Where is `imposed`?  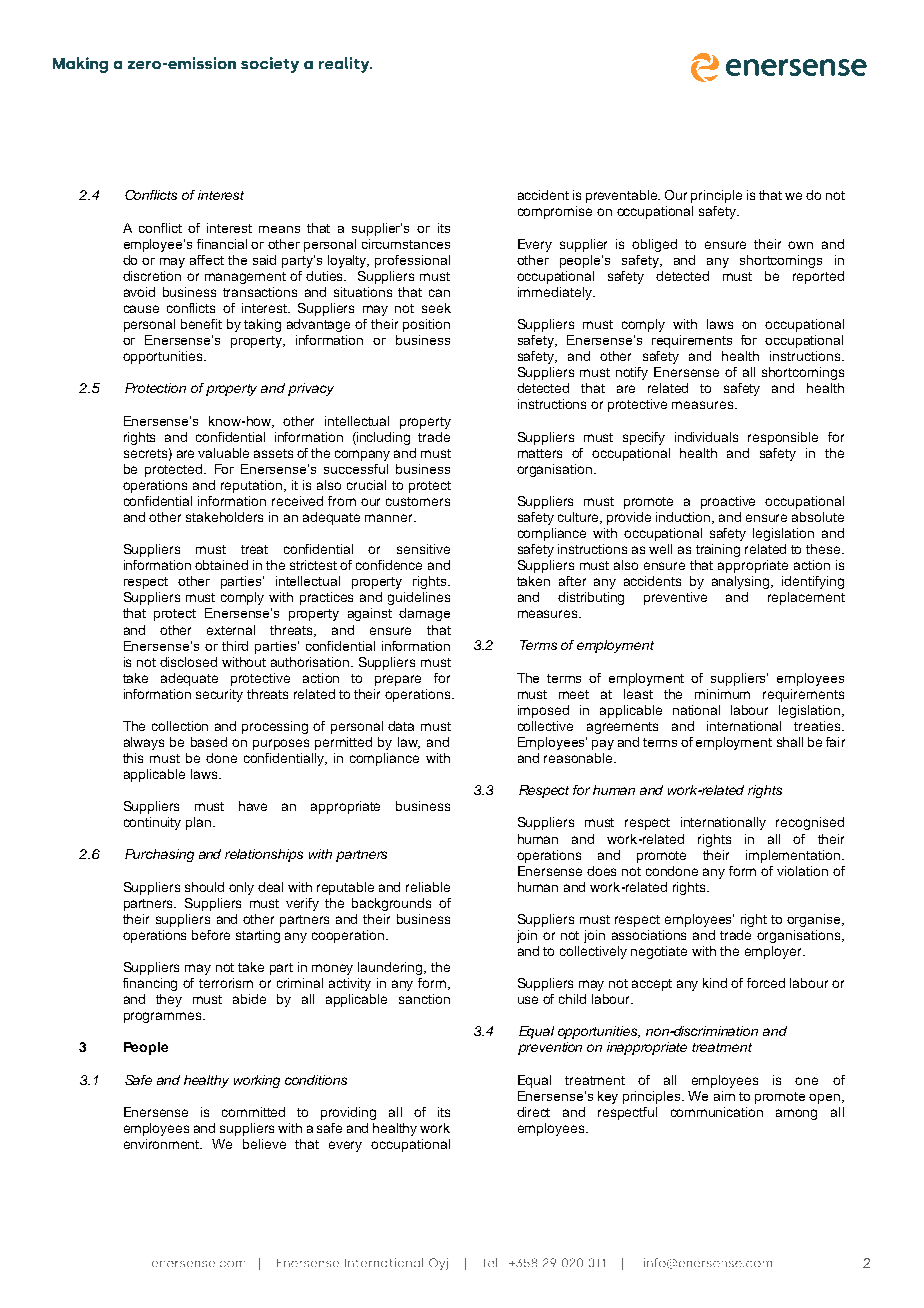 imposed is located at coordinates (543, 711).
